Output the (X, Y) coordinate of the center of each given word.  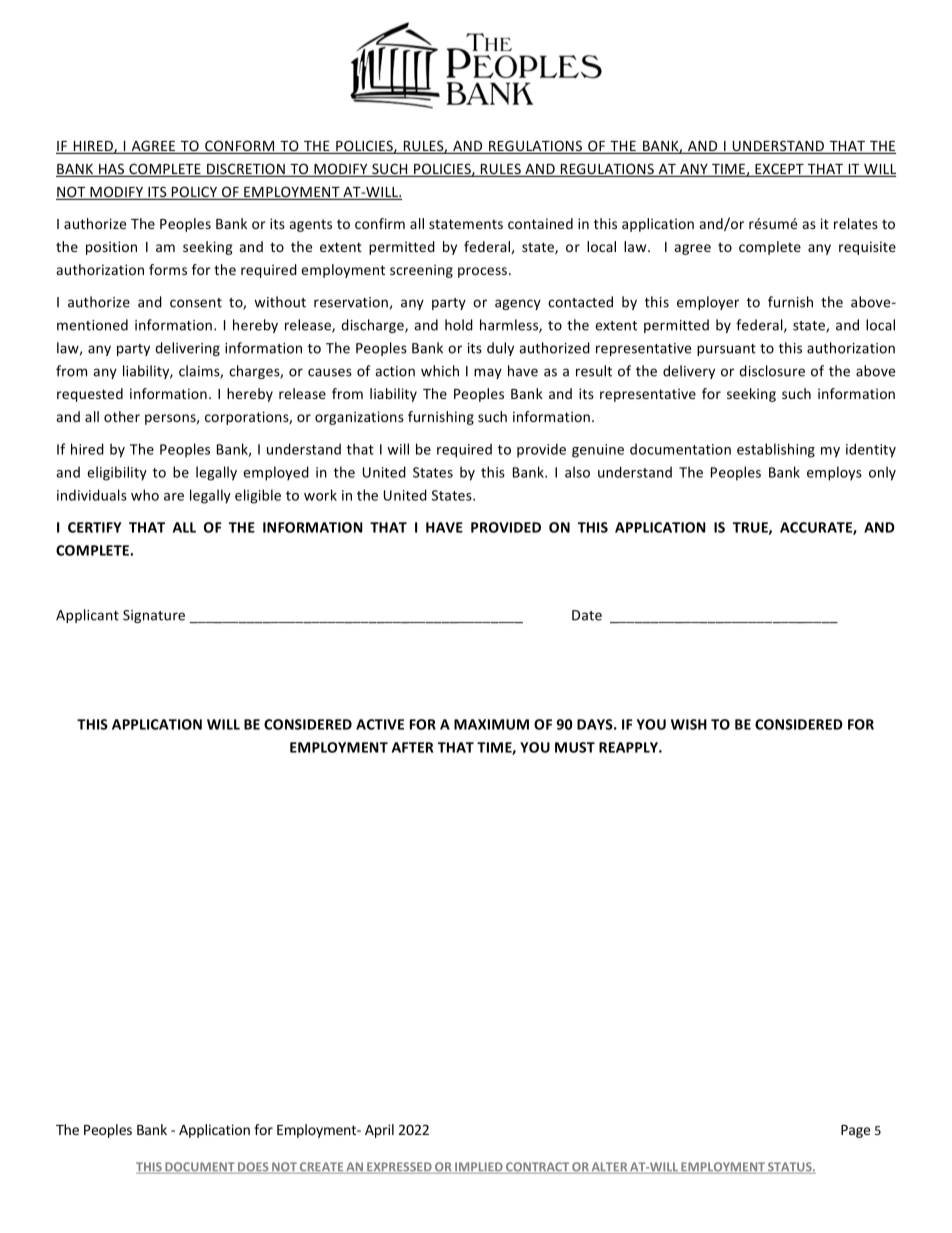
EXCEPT (779, 170)
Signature (154, 616)
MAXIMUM (491, 724)
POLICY (194, 193)
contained (540, 223)
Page (855, 1131)
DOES (253, 1168)
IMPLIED (479, 1168)
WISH (689, 724)
